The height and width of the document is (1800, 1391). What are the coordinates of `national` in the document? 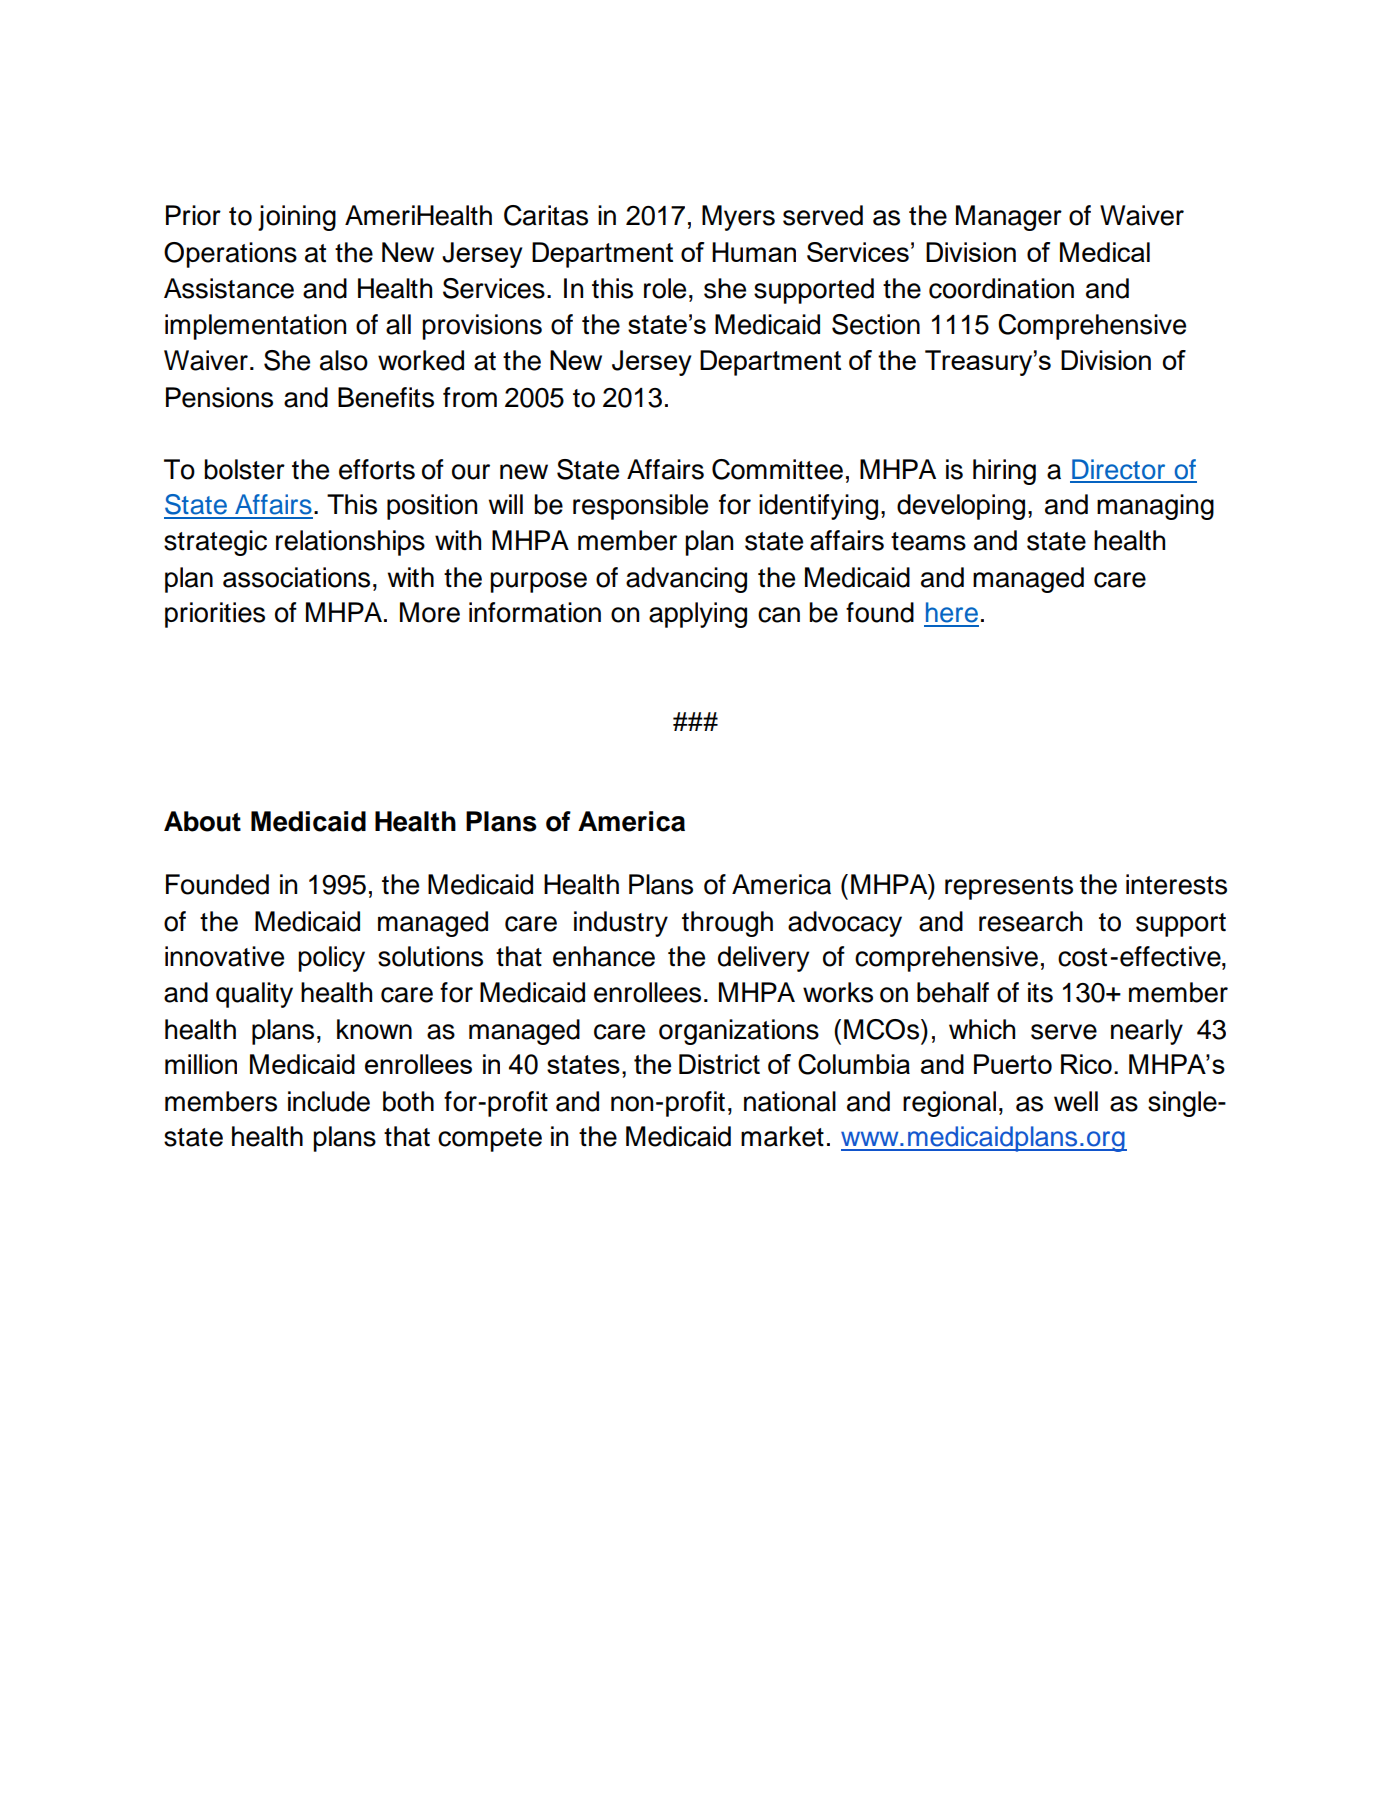 It's located at (790, 1101).
